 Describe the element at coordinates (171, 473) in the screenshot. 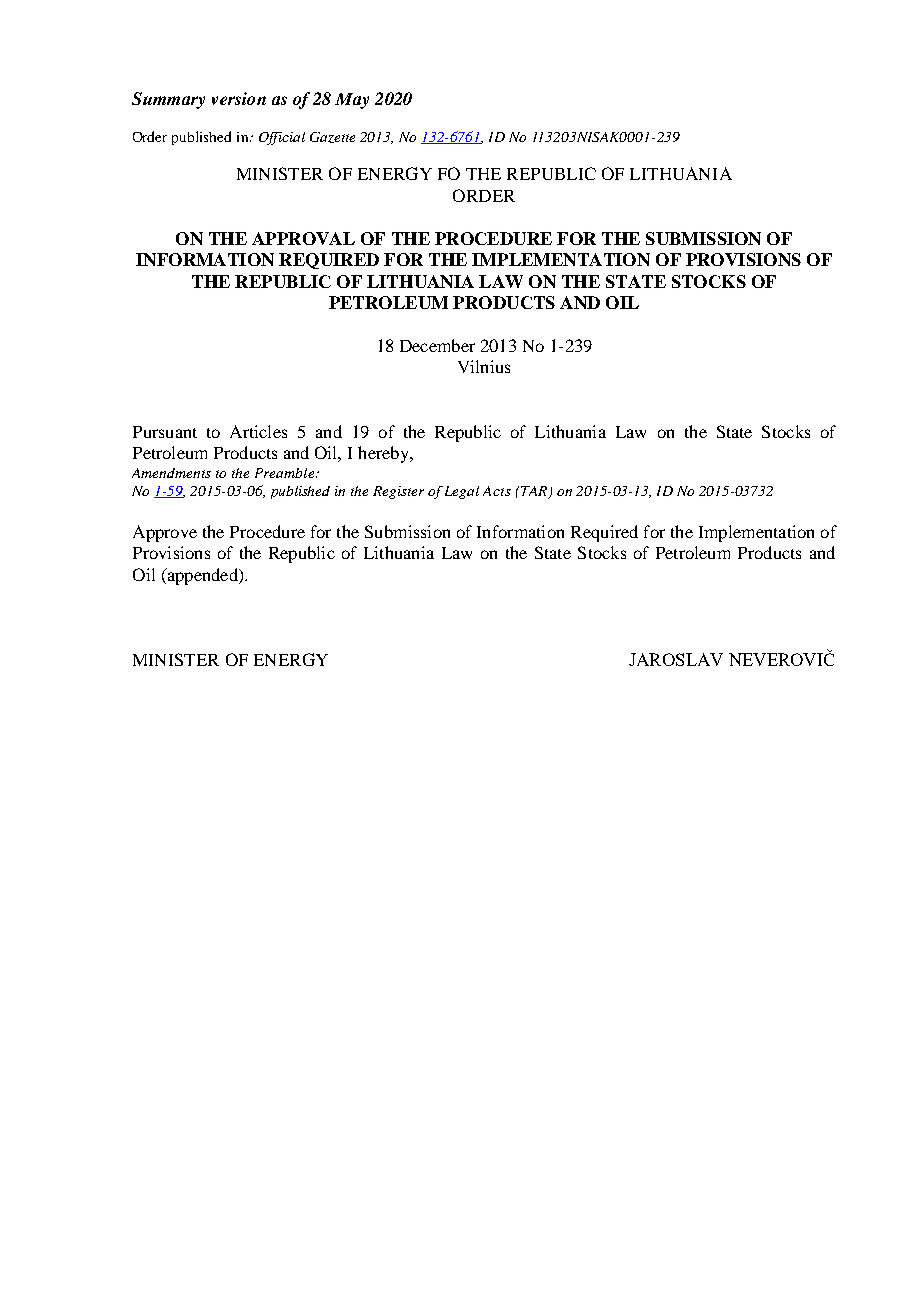

I see `Amendments` at that location.
